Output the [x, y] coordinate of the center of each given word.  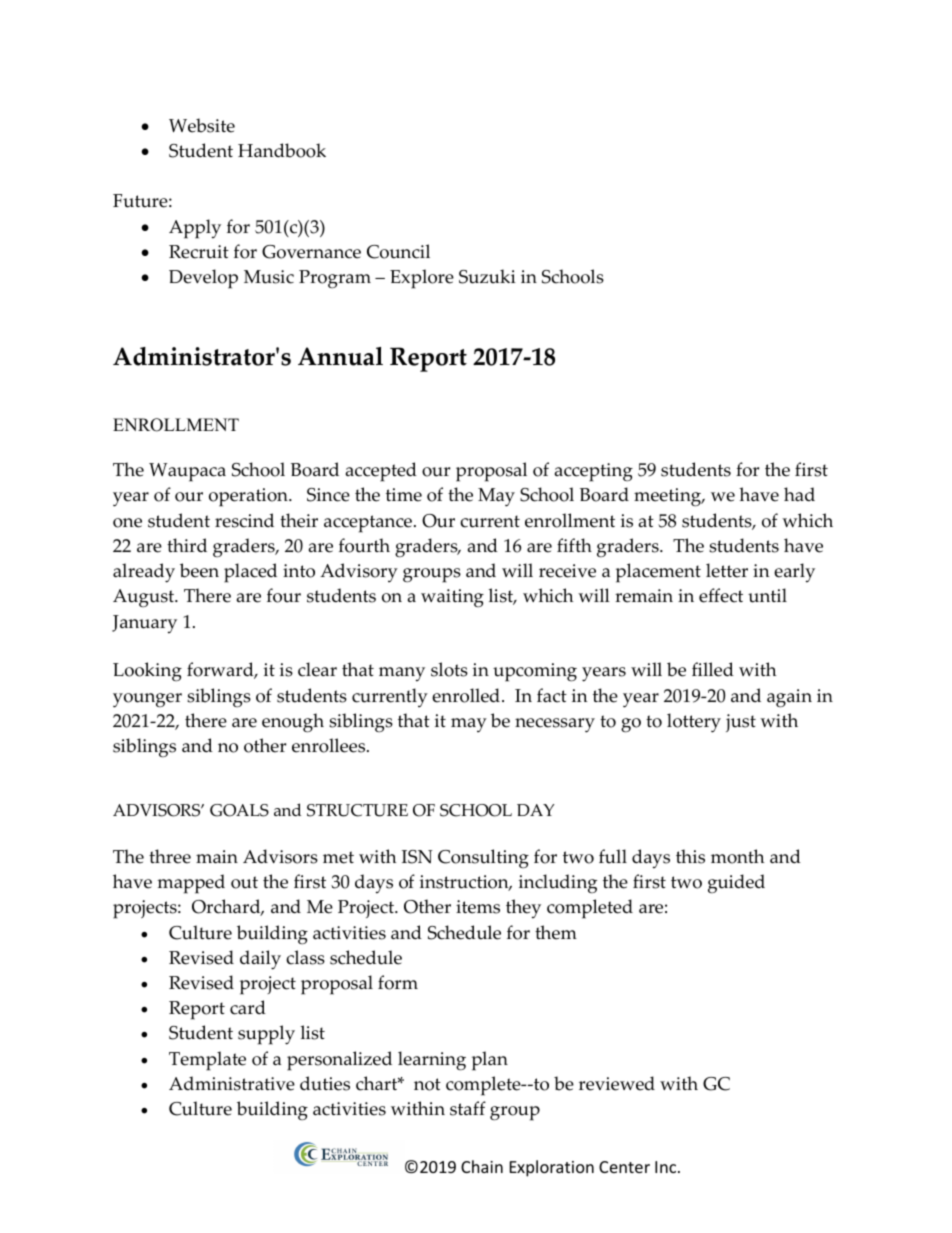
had [799, 494]
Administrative [232, 1083]
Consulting [483, 858]
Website [202, 125]
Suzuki [487, 276]
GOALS [239, 810]
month [738, 856]
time [404, 495]
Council [398, 251]
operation [249, 497]
